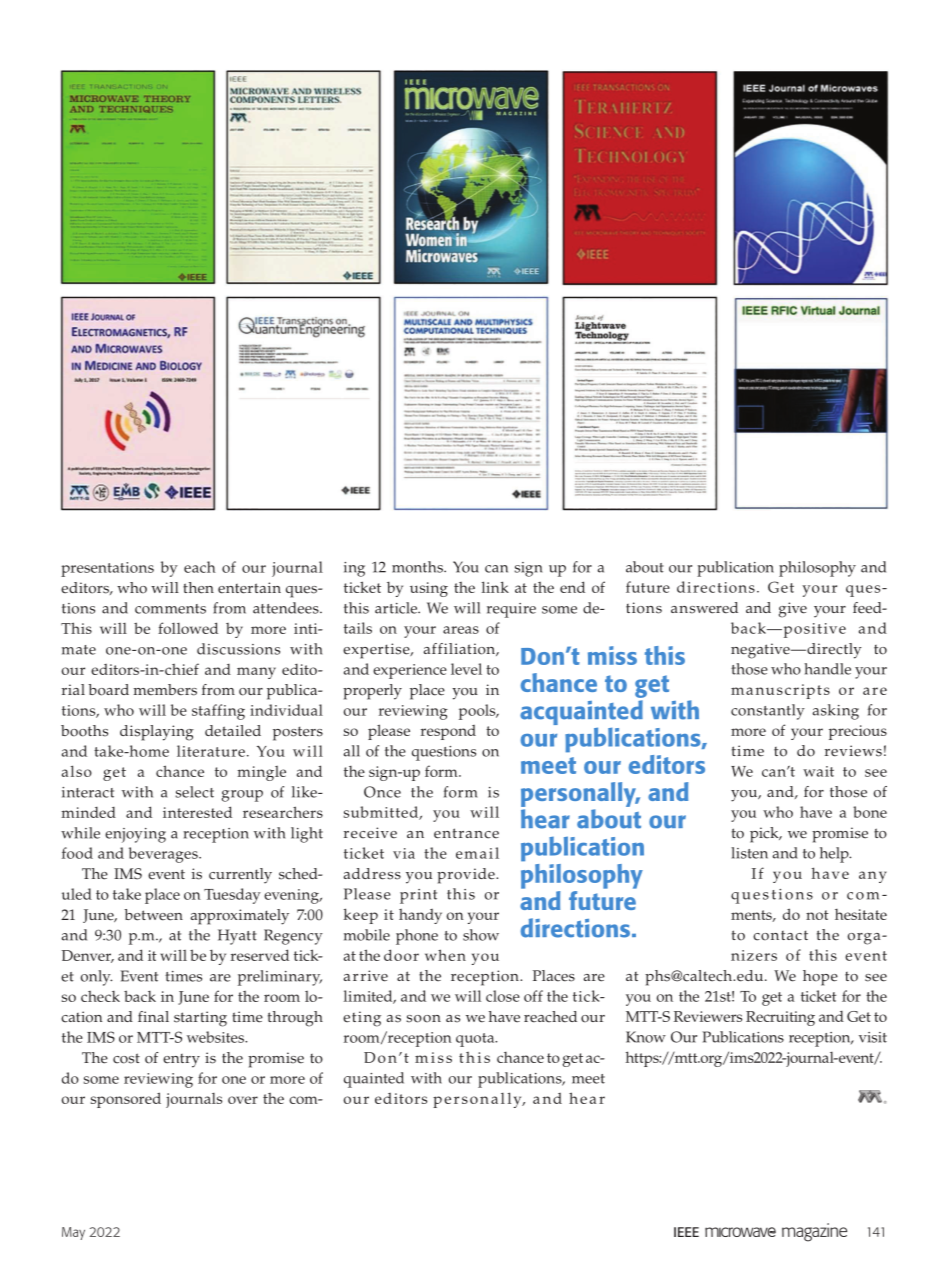 Image resolution: width=950 pixels, height=1288 pixels. Describe the element at coordinates (243, 1100) in the screenshot. I see `over` at that location.
